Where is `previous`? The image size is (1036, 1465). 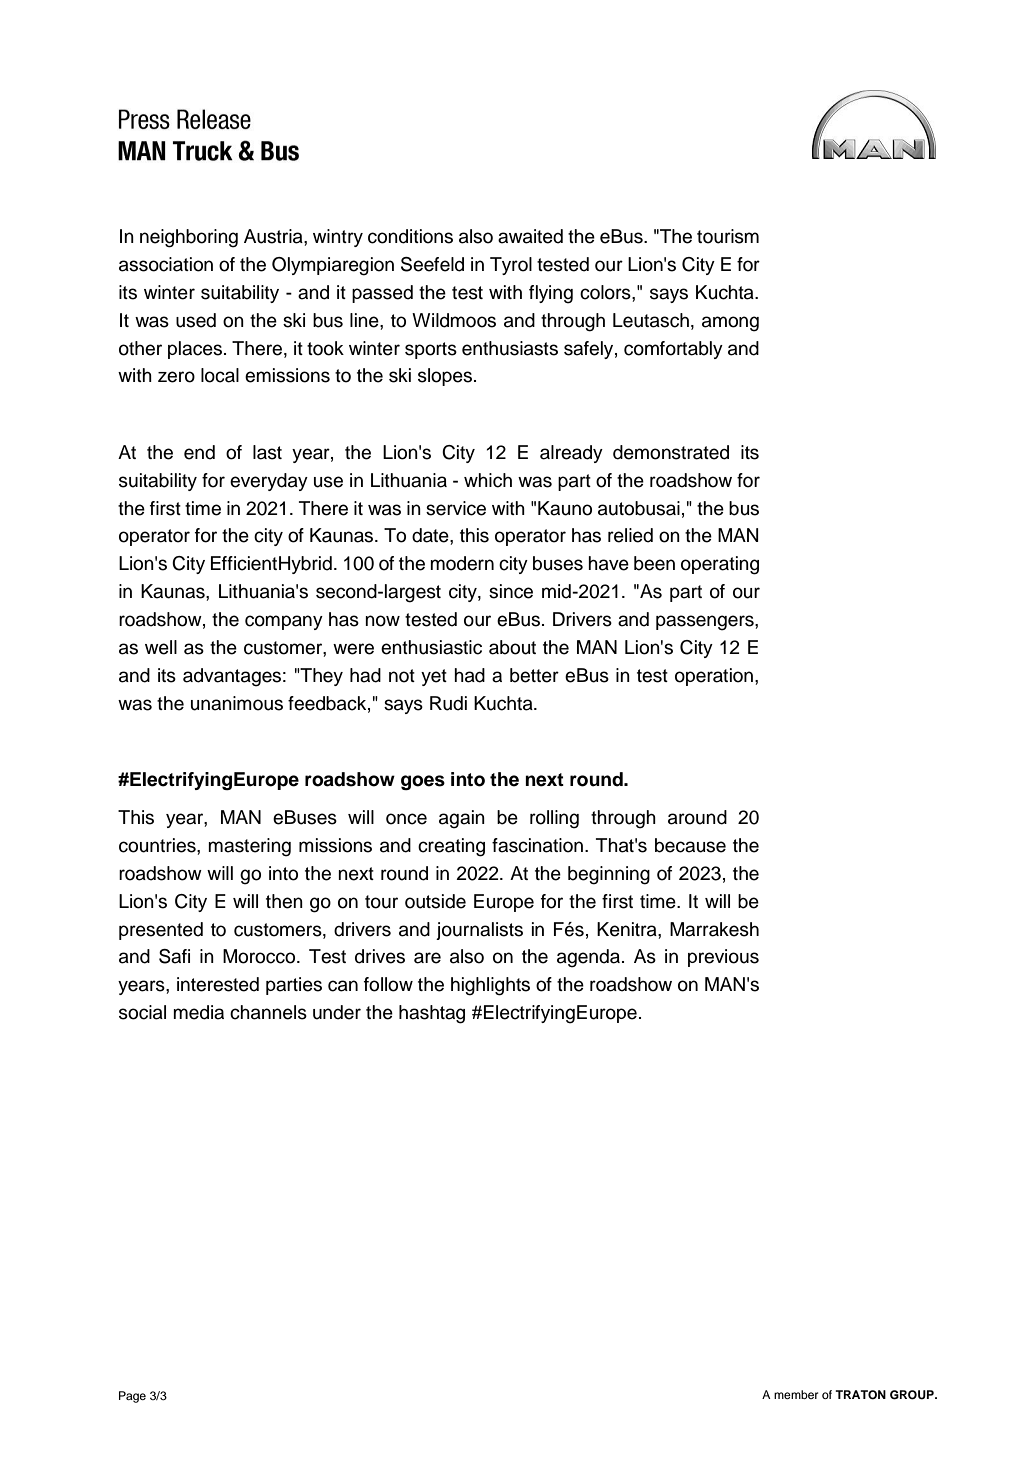
previous is located at coordinates (723, 958).
